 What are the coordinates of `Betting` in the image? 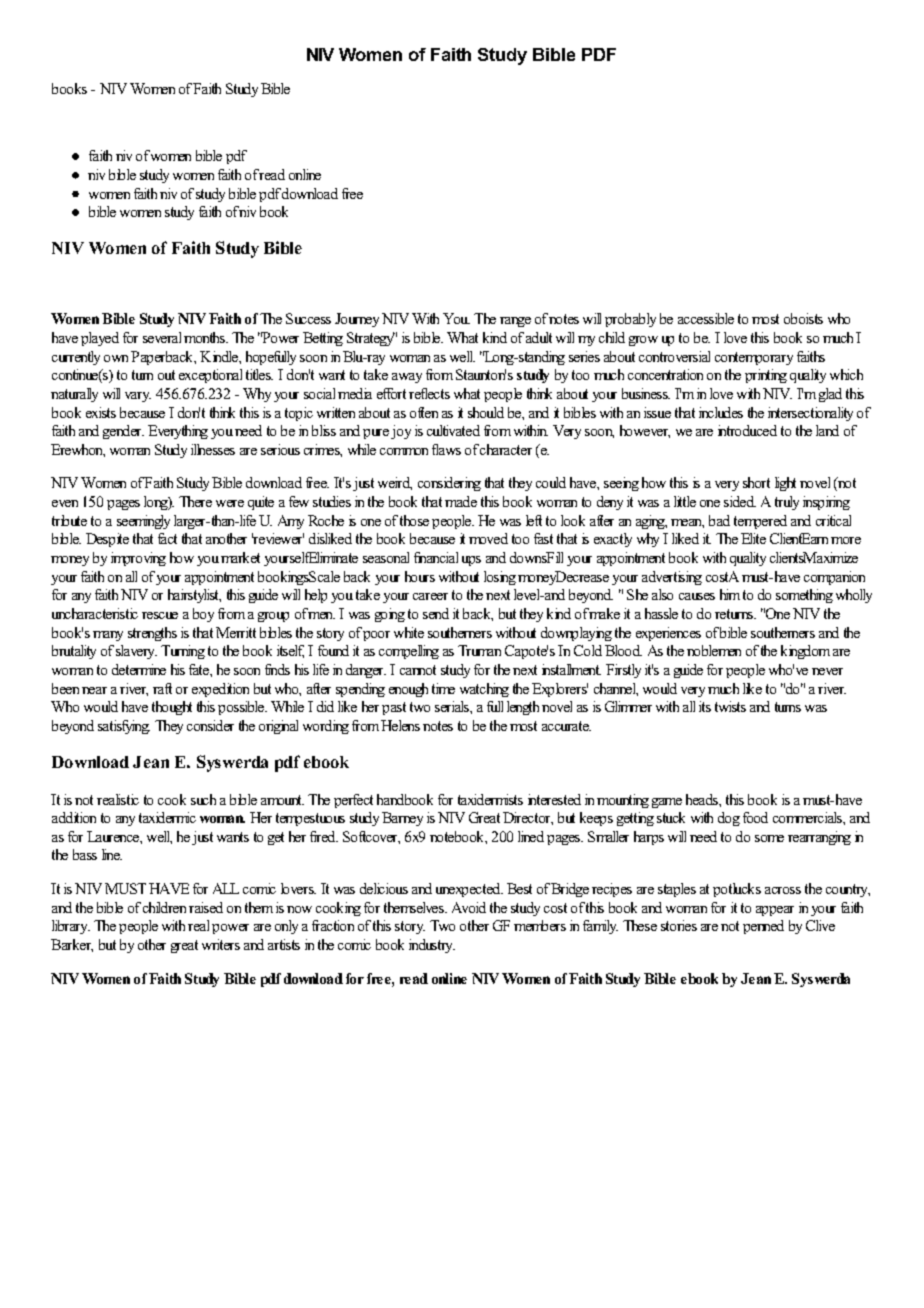 It's located at (323, 339).
